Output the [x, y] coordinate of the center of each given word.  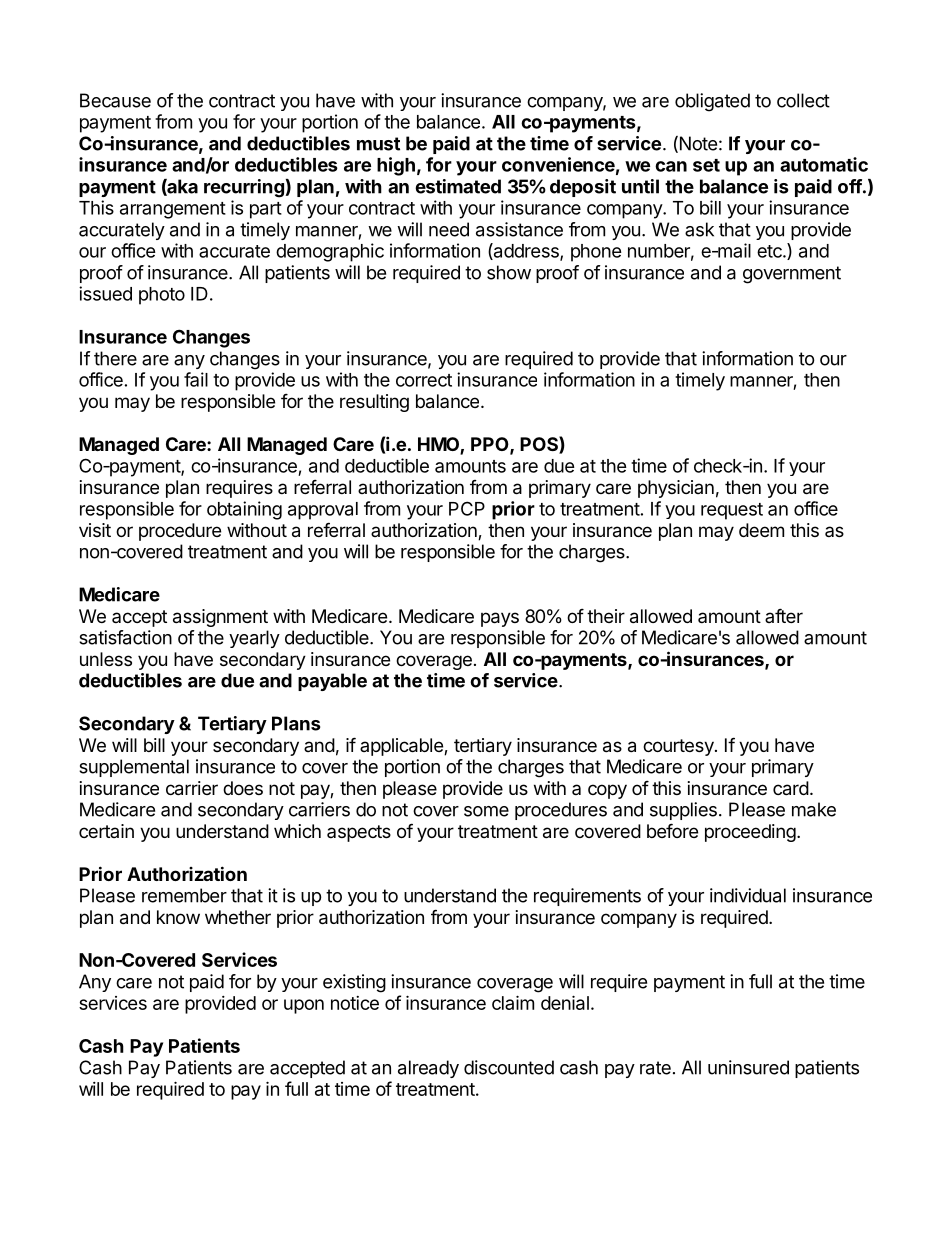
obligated [712, 102]
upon [304, 1006]
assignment [220, 618]
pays [500, 619]
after [784, 615]
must [378, 144]
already [428, 1069]
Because [115, 100]
